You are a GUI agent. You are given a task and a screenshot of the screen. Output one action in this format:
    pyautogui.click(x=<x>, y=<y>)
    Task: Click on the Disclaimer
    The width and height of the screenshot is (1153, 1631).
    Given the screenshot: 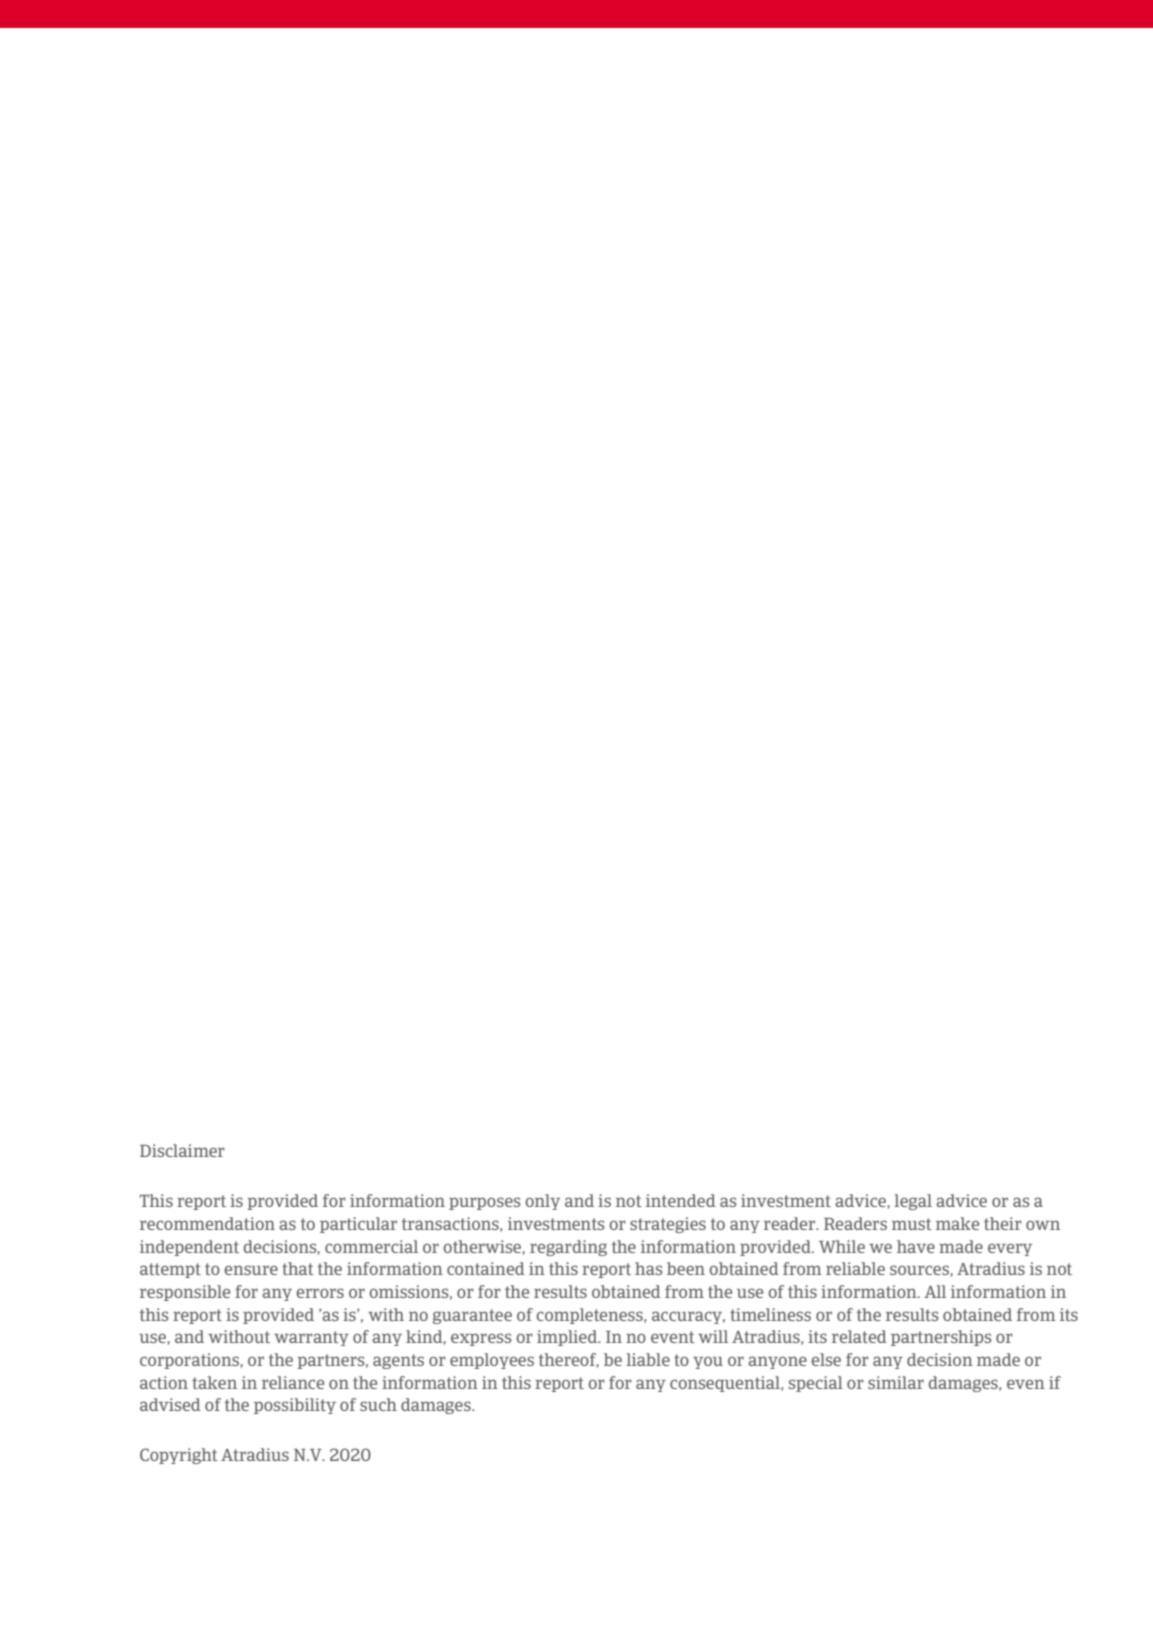 What is the action you would take?
    pyautogui.click(x=182, y=1150)
